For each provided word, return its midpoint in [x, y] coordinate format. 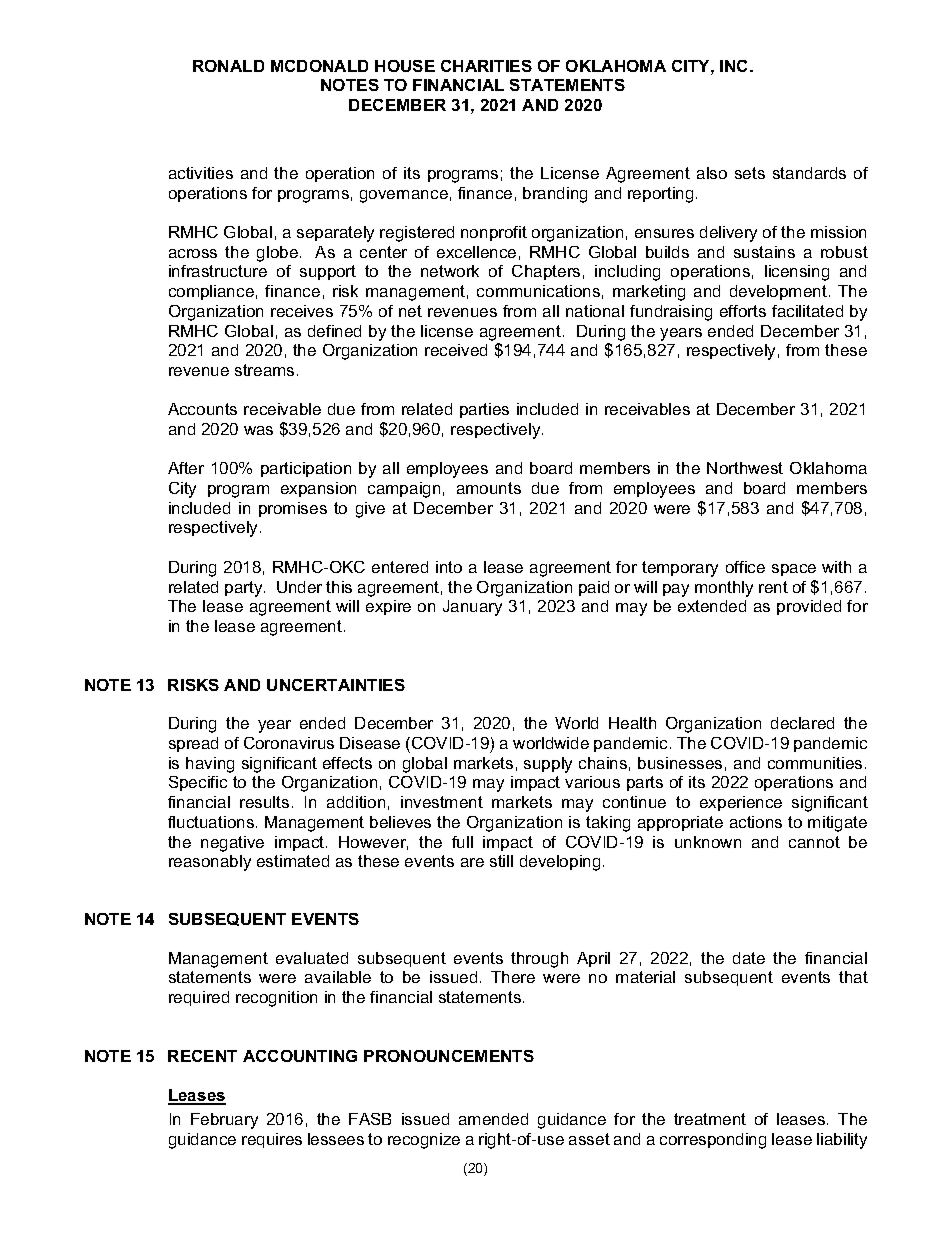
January [472, 608]
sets [750, 173]
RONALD [228, 66]
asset [589, 1139]
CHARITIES [486, 66]
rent [773, 587]
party [245, 589]
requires [272, 1140]
